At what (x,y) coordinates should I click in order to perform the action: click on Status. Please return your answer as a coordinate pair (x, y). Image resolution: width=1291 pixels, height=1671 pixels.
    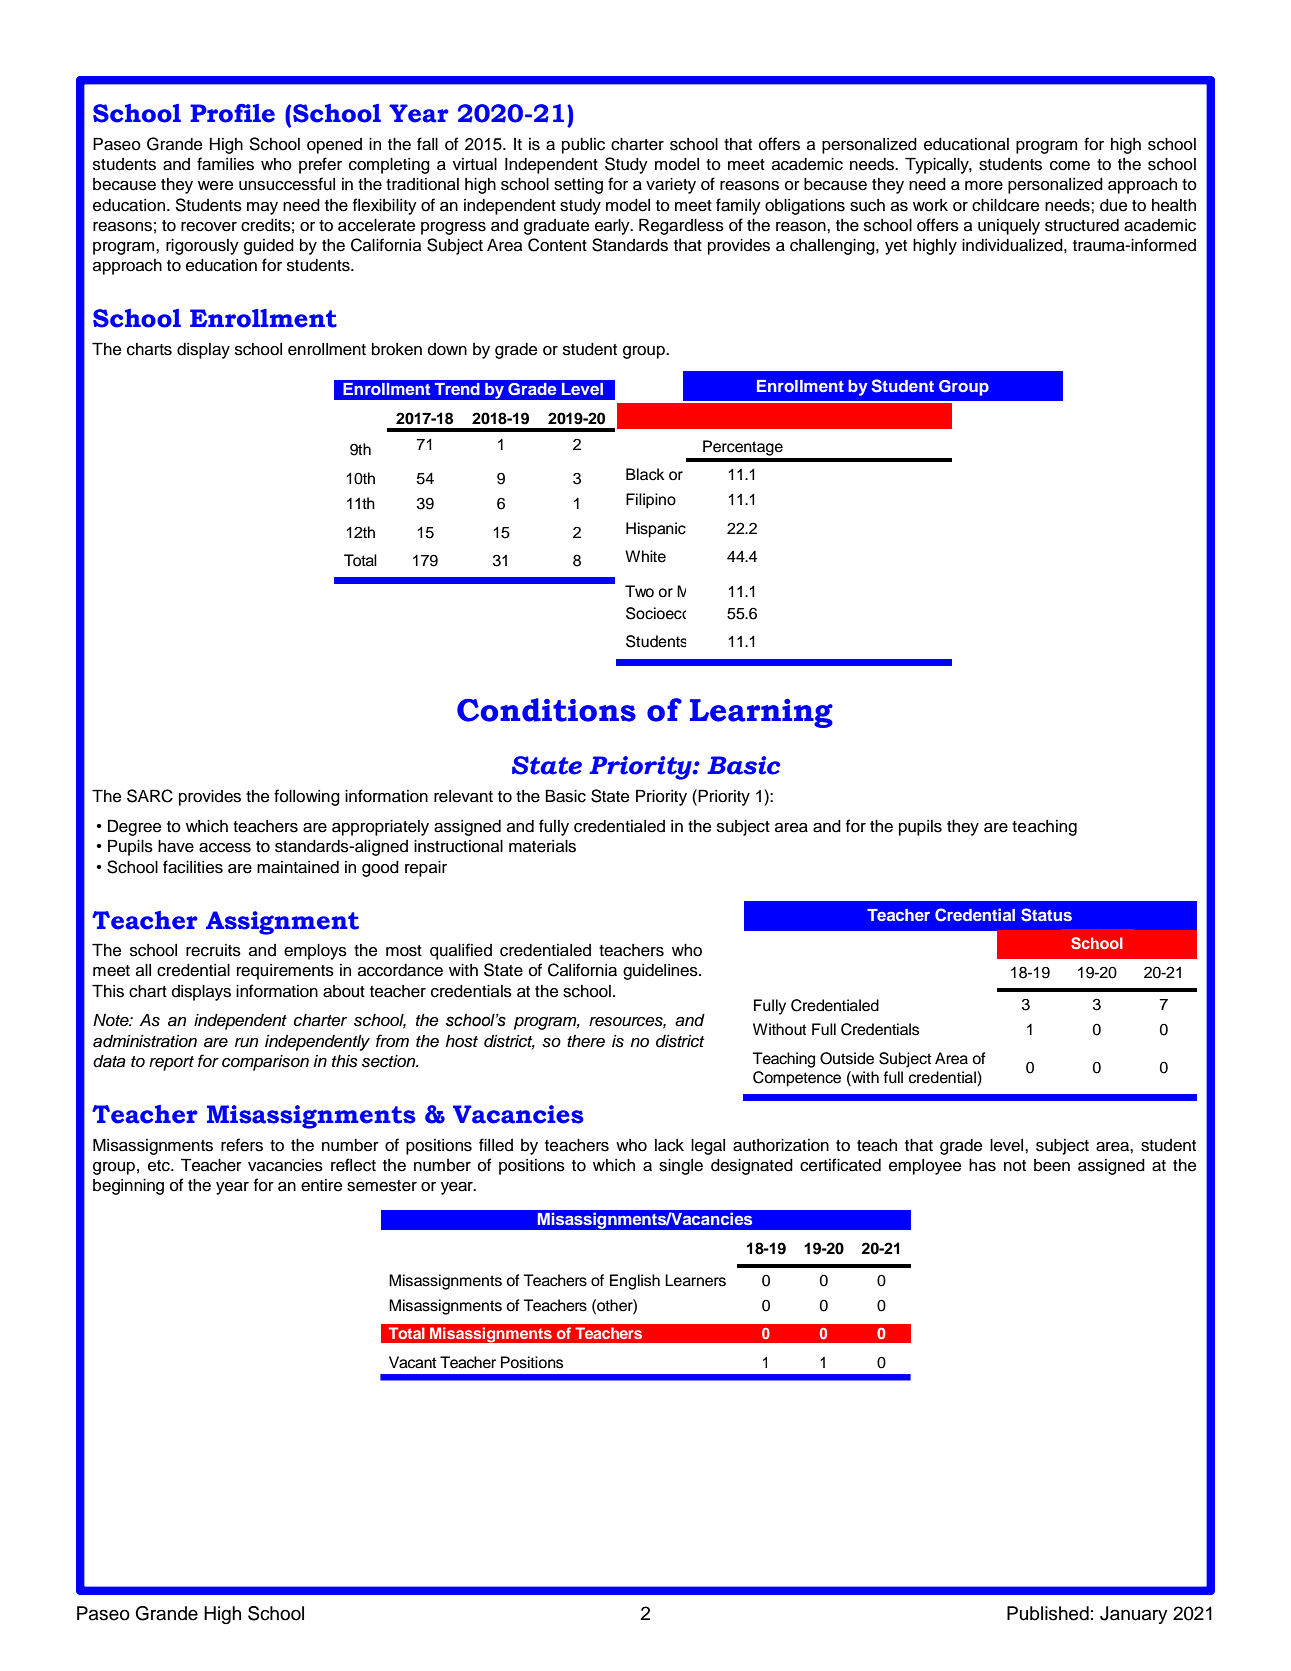
    Looking at the image, I should click on (1046, 915).
